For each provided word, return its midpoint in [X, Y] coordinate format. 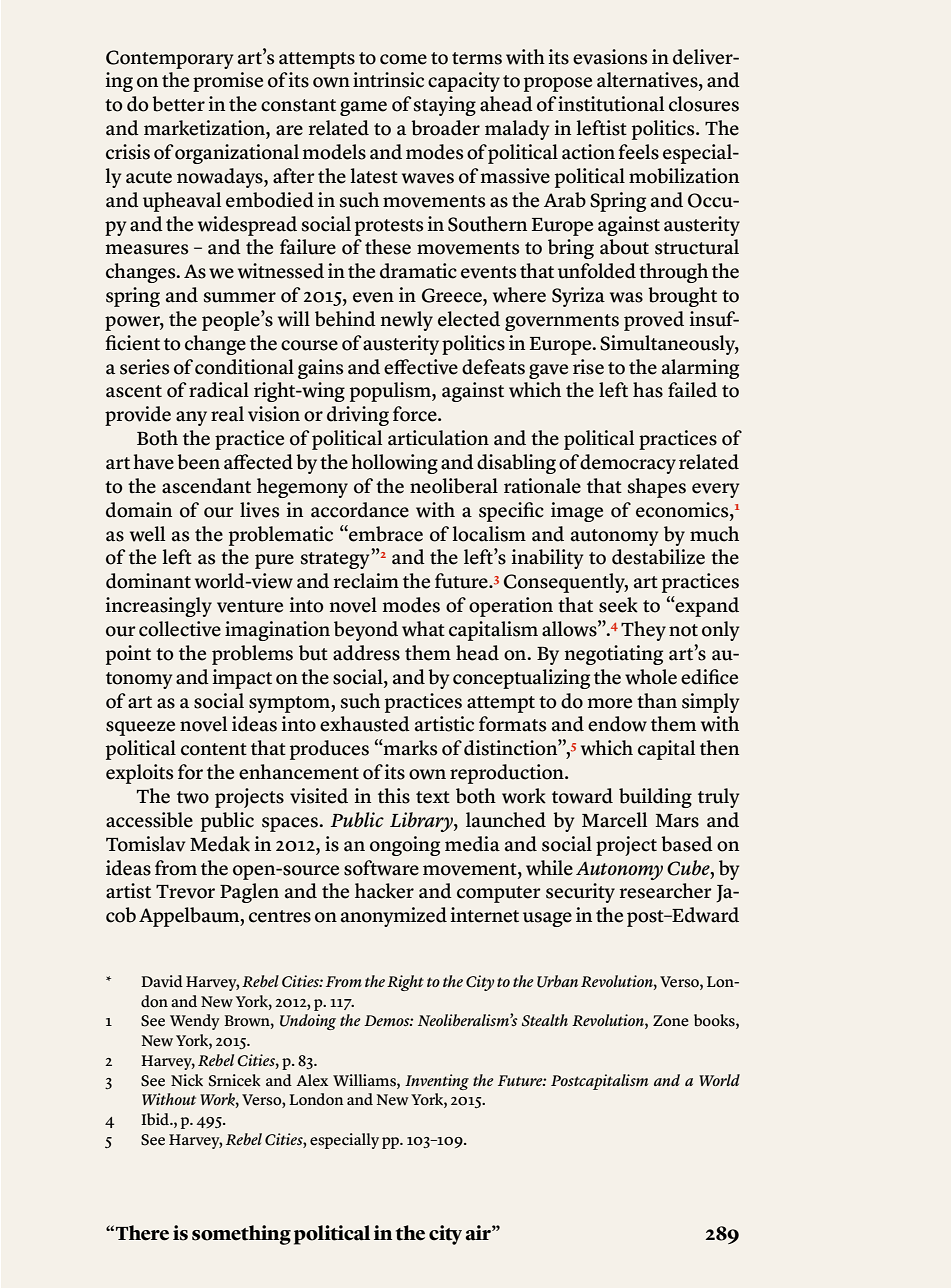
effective [421, 367]
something [241, 1235]
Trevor [185, 891]
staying [445, 106]
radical [219, 390]
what [423, 629]
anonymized [394, 917]
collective [180, 629]
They [643, 631]
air [479, 1233]
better [178, 104]
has [648, 390]
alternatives [648, 81]
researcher [666, 891]
